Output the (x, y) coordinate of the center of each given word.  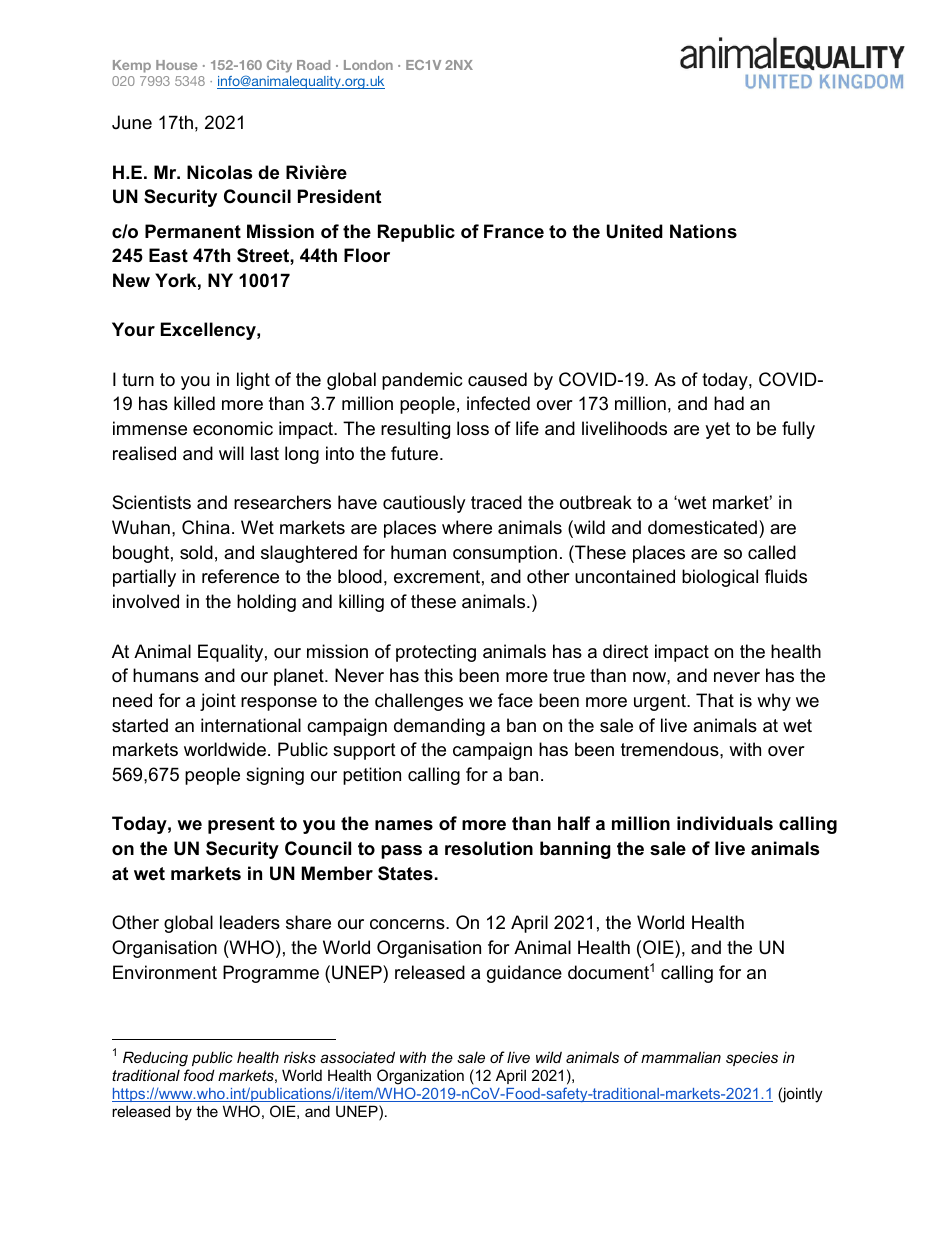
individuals (725, 823)
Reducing (155, 1059)
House (176, 65)
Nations (703, 231)
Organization (420, 1077)
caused (497, 379)
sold (196, 552)
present (241, 825)
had (729, 403)
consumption (505, 554)
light (253, 381)
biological (720, 578)
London (368, 65)
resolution (489, 848)
